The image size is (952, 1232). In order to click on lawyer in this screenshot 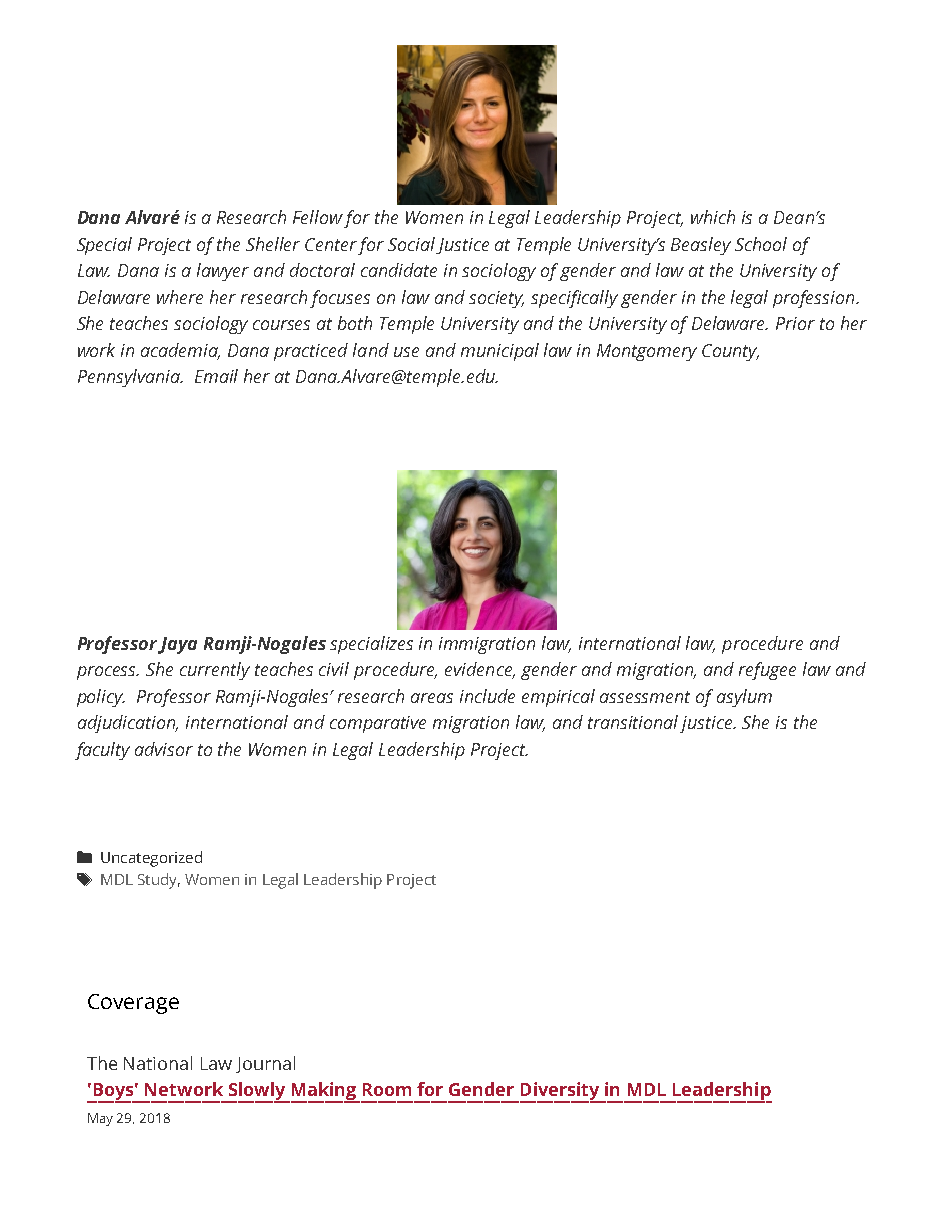, I will do `click(223, 272)`.
